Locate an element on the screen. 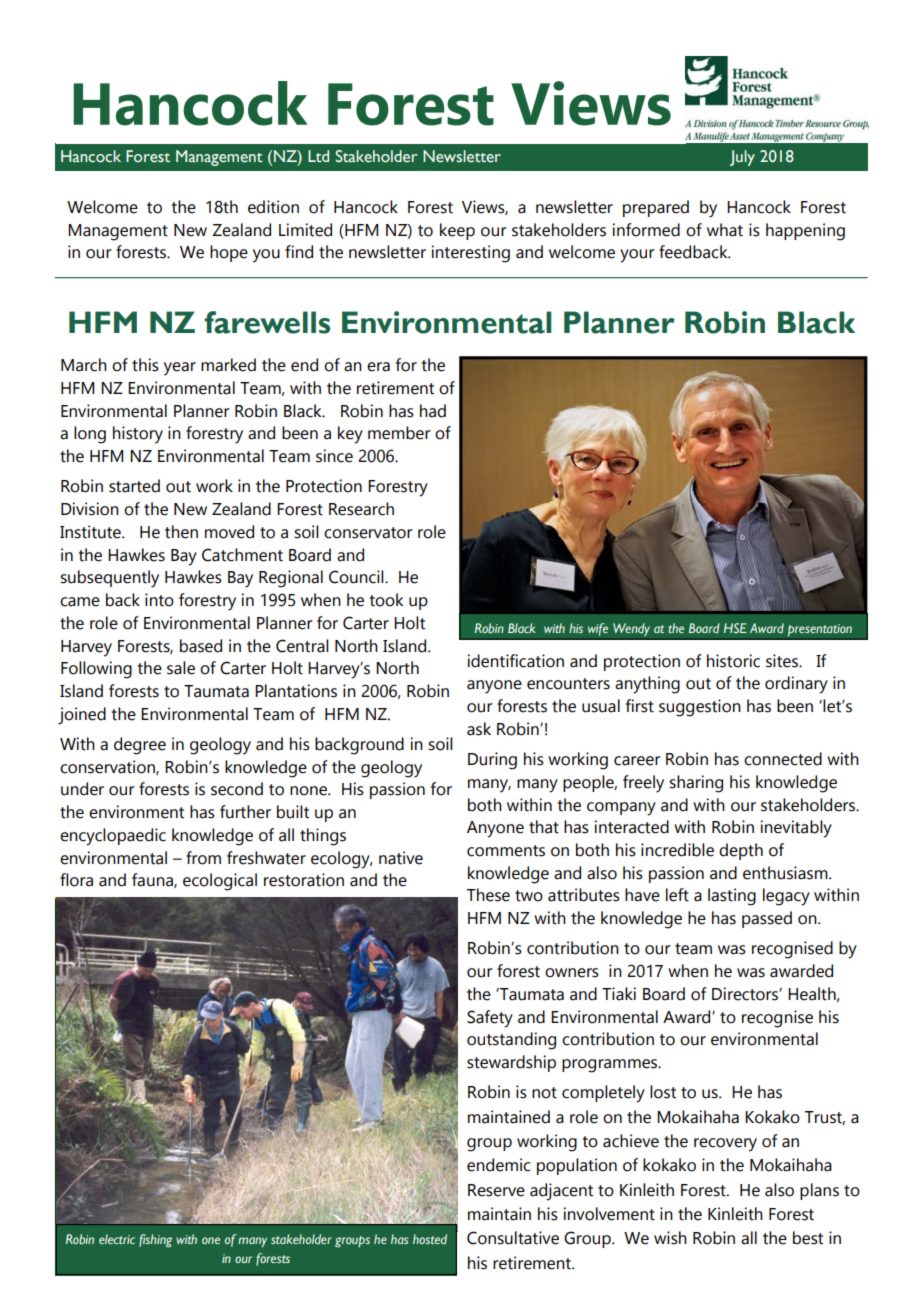 This screenshot has height=1308, width=924. suggestion is located at coordinates (700, 708).
